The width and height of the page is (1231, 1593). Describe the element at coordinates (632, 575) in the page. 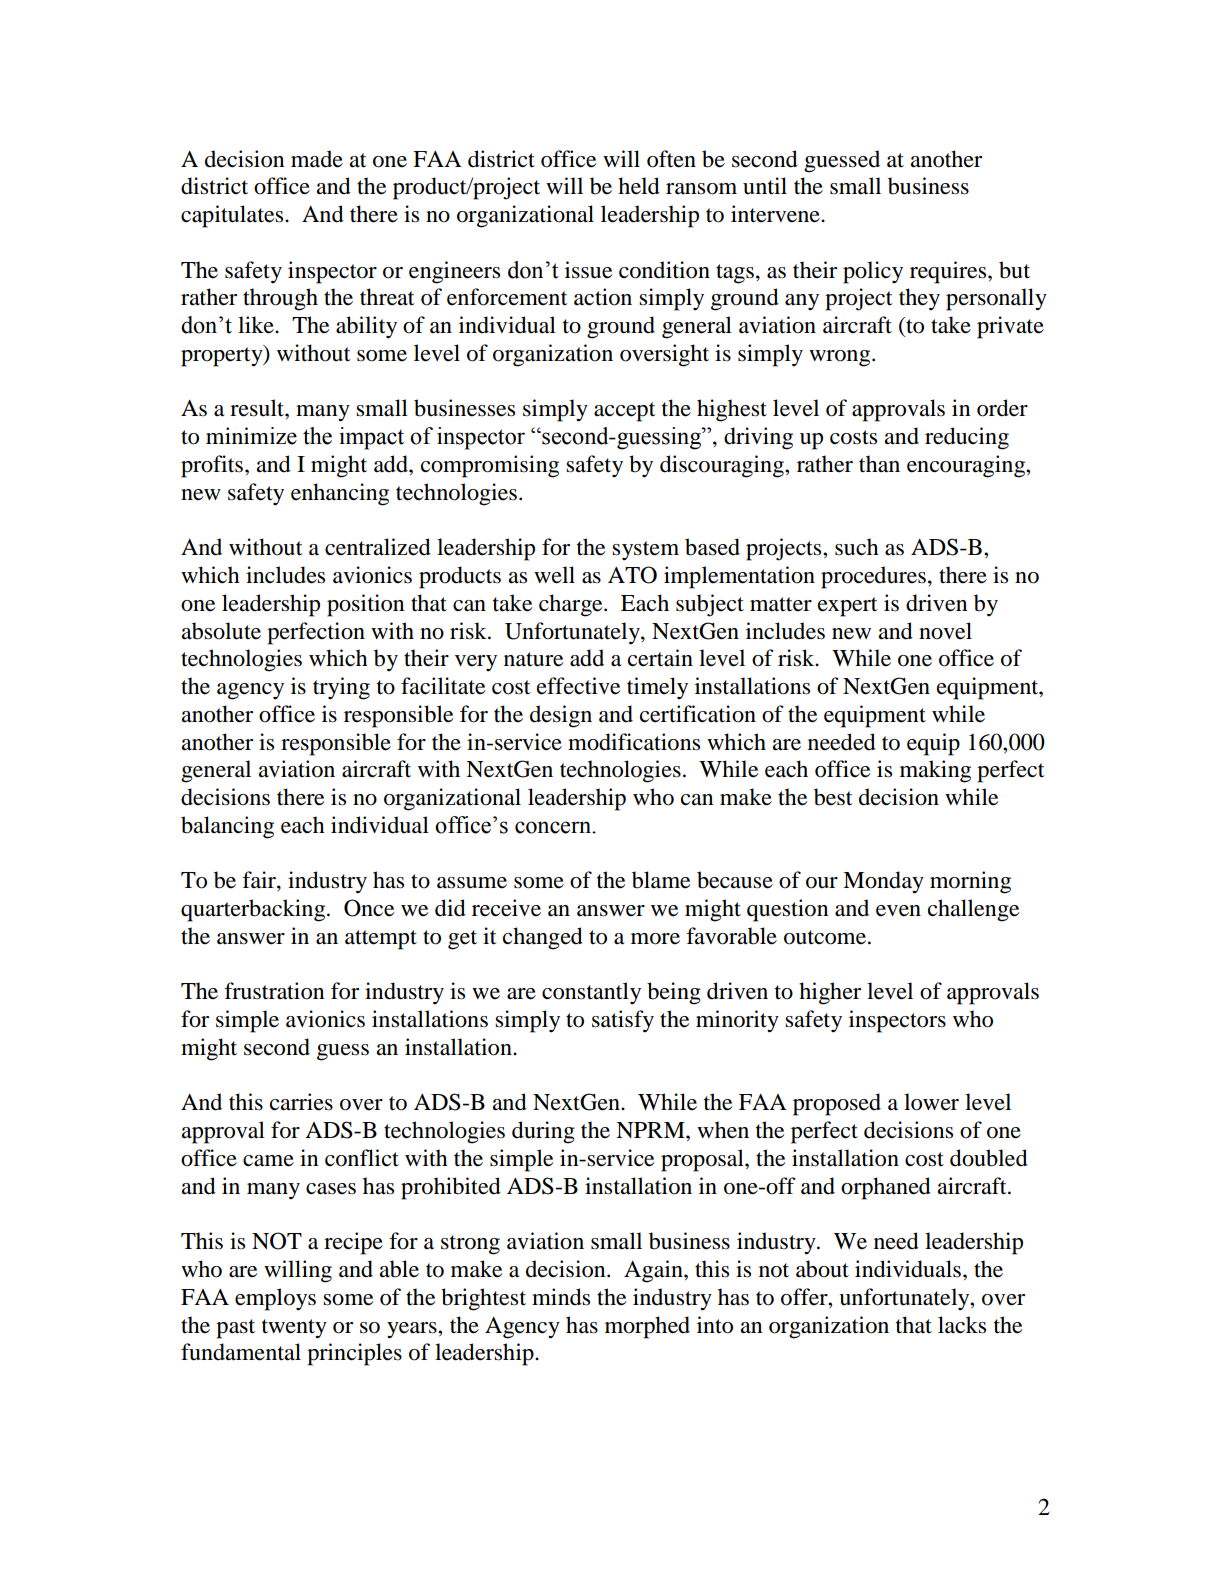

I see `ATO` at that location.
